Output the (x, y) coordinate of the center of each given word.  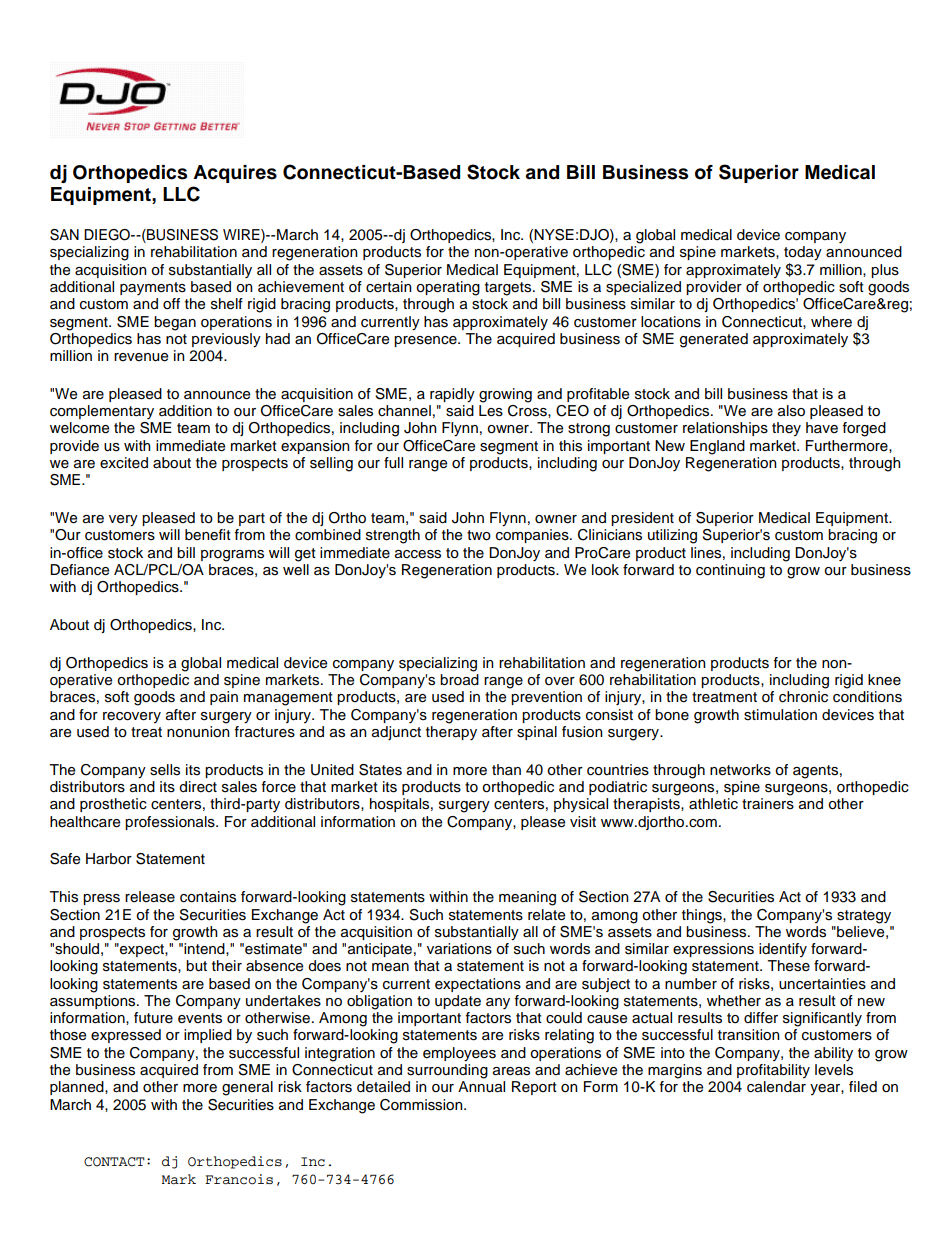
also (791, 411)
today (803, 253)
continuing (730, 571)
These (788, 966)
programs (232, 556)
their (227, 966)
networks (740, 770)
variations (459, 949)
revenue (141, 357)
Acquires (235, 174)
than (506, 769)
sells (165, 770)
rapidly (452, 395)
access (418, 554)
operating (448, 288)
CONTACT (114, 1162)
